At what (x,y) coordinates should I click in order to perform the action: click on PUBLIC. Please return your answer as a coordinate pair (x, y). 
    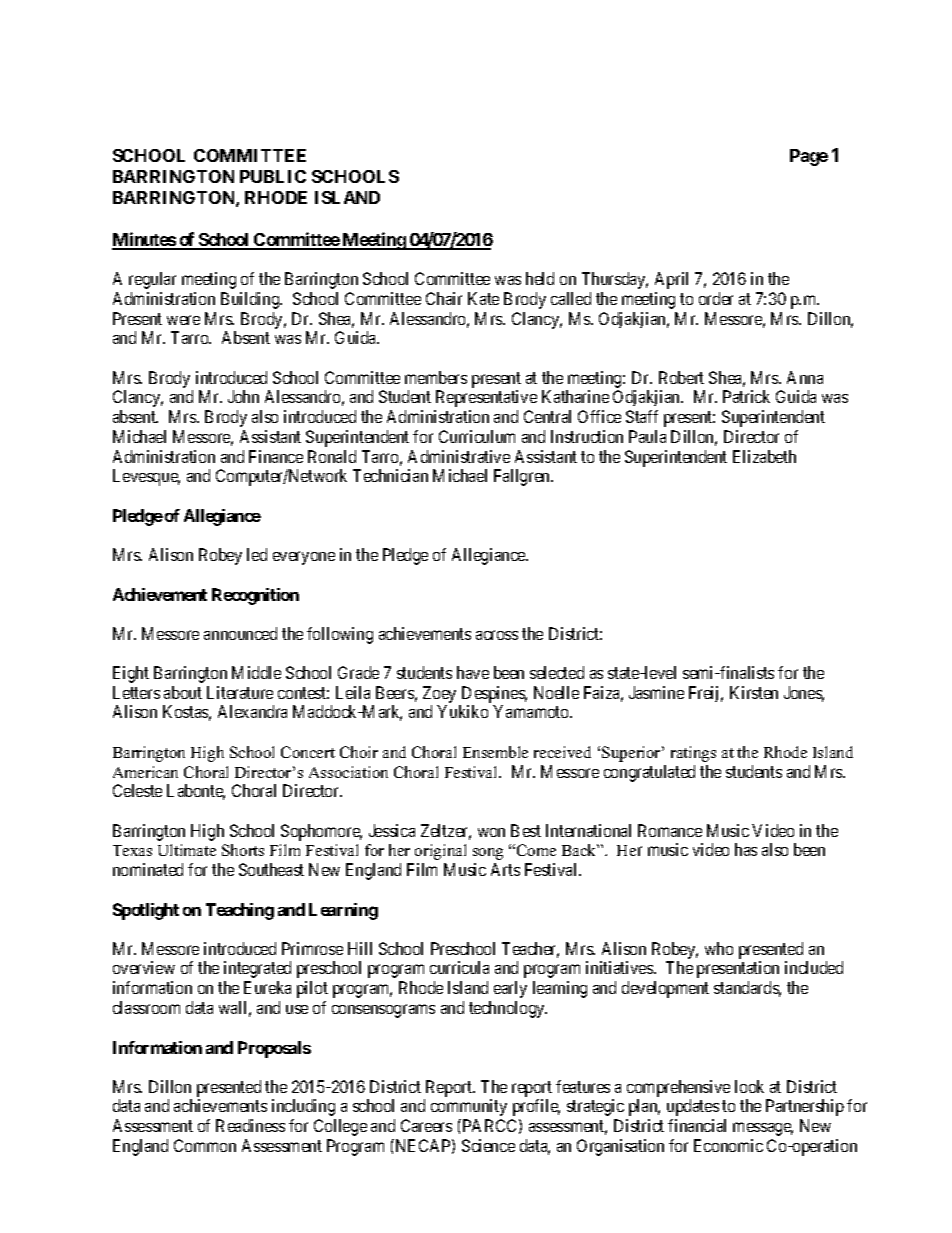
    Looking at the image, I should click on (273, 176).
